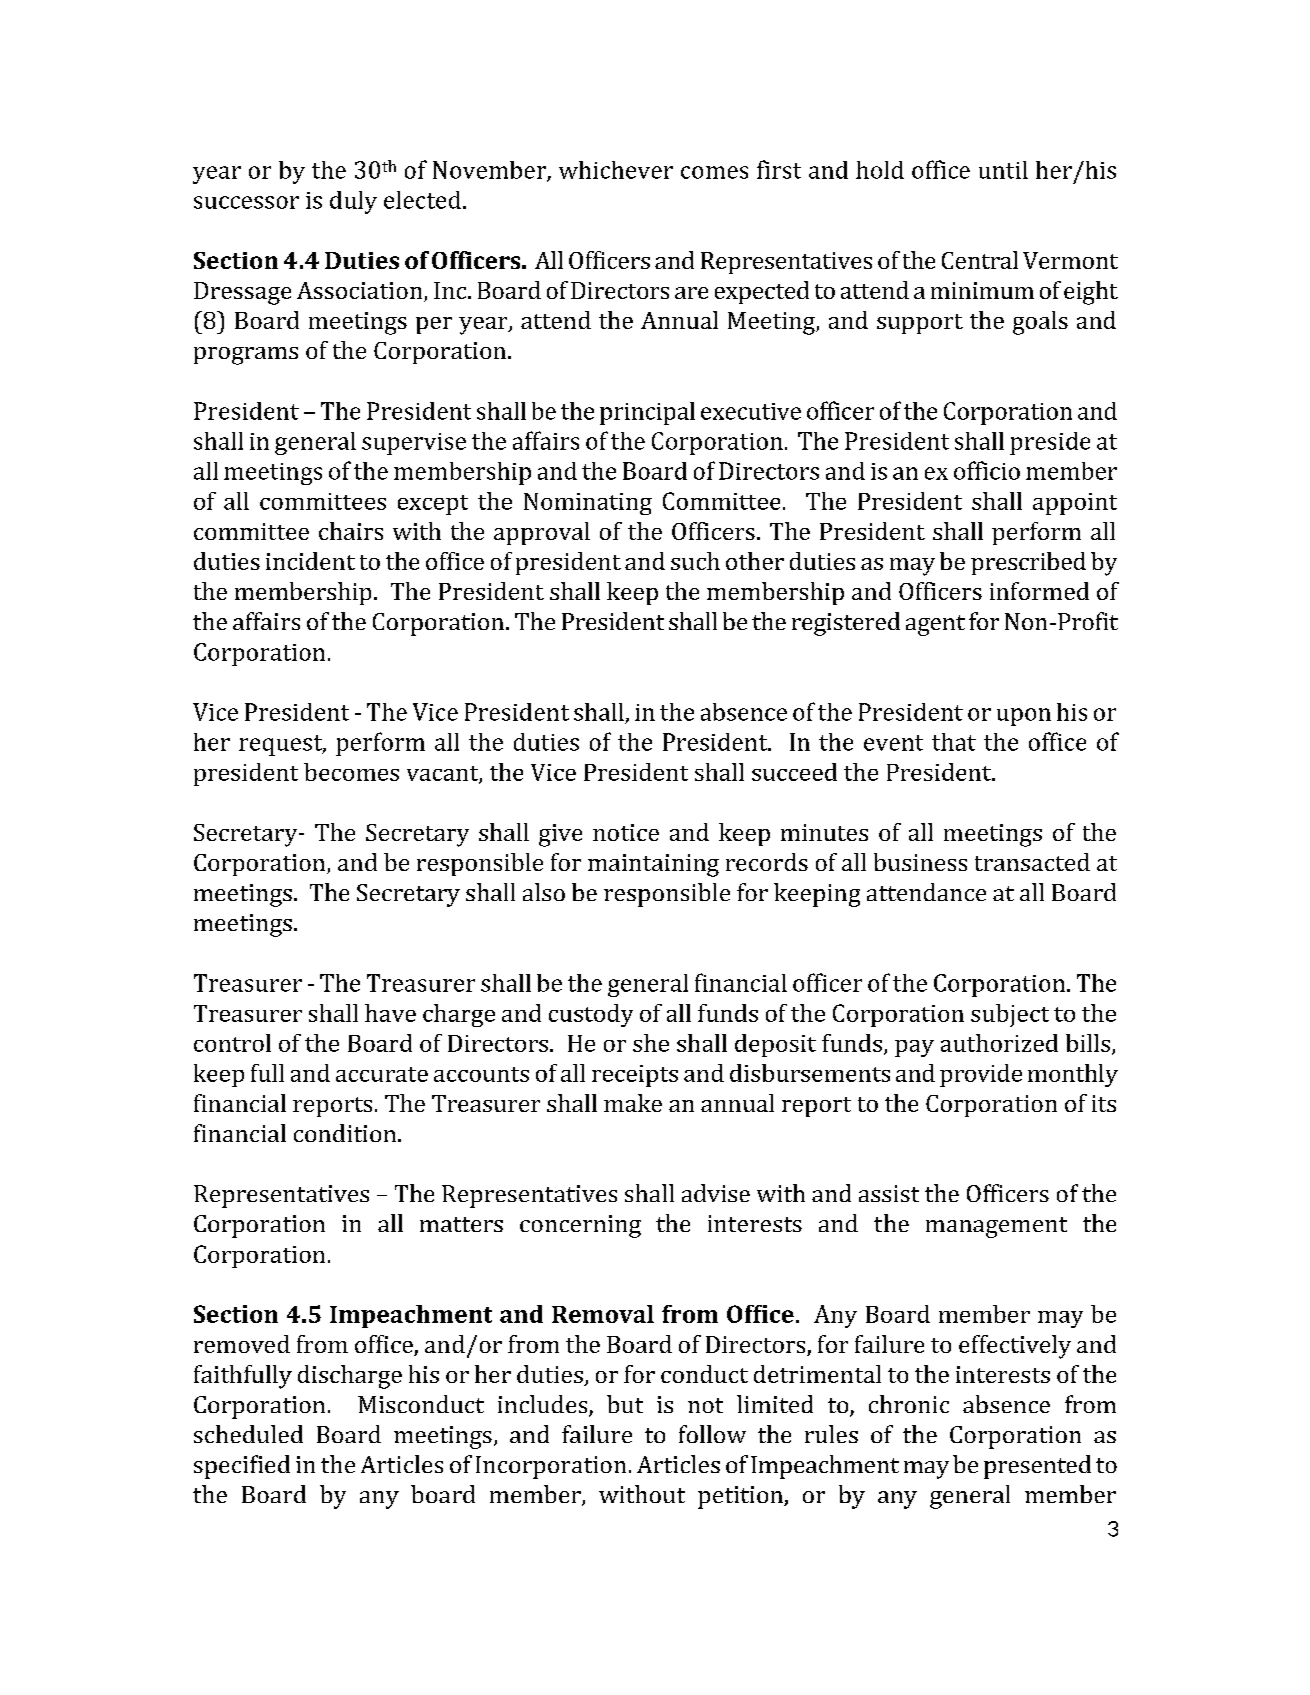 This page has height=1695, width=1310. Describe the element at coordinates (310, 561) in the page. I see `incident` at that location.
